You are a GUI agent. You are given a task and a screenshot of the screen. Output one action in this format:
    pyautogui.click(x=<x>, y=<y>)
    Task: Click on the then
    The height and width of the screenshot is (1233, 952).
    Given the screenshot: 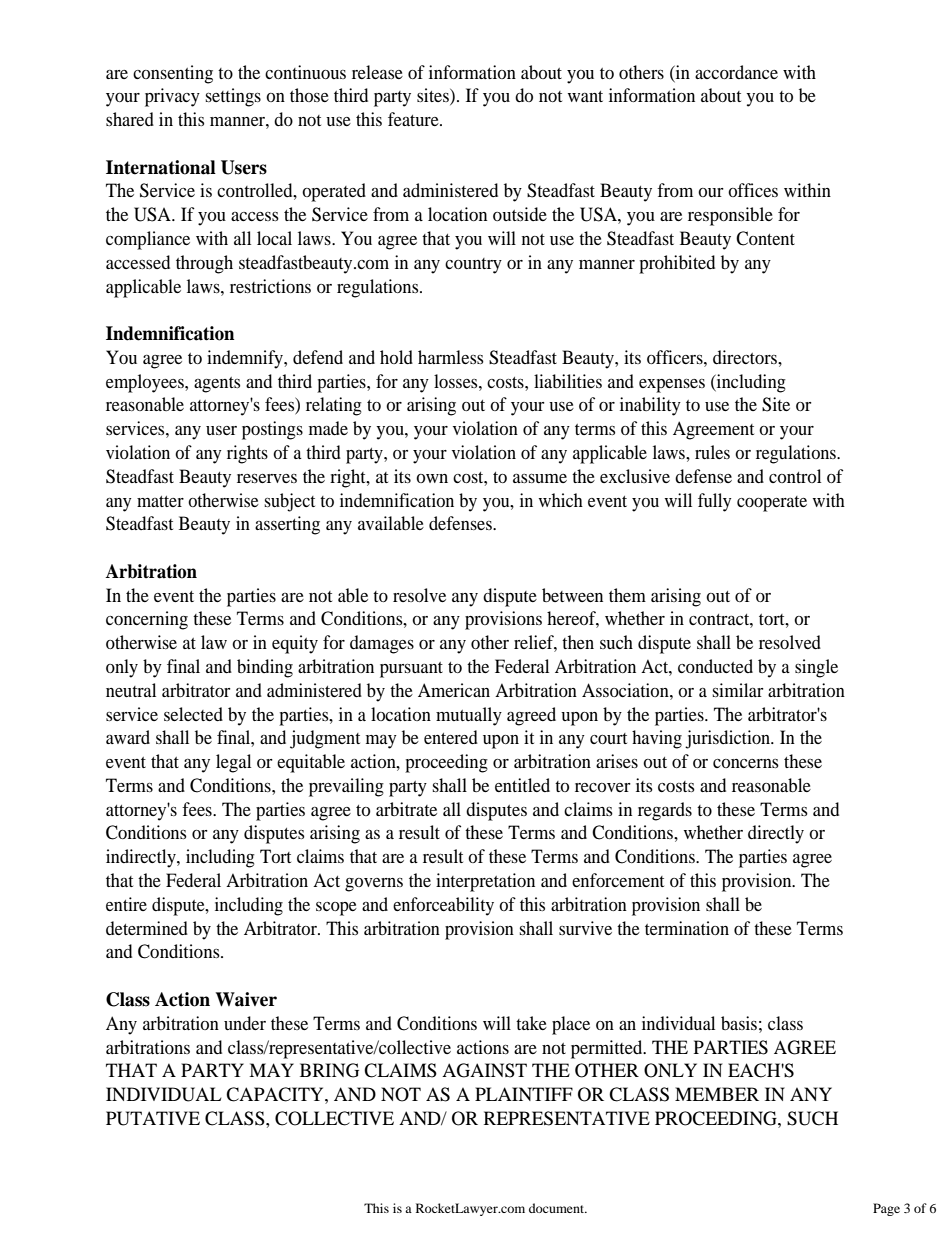 What is the action you would take?
    pyautogui.click(x=578, y=642)
